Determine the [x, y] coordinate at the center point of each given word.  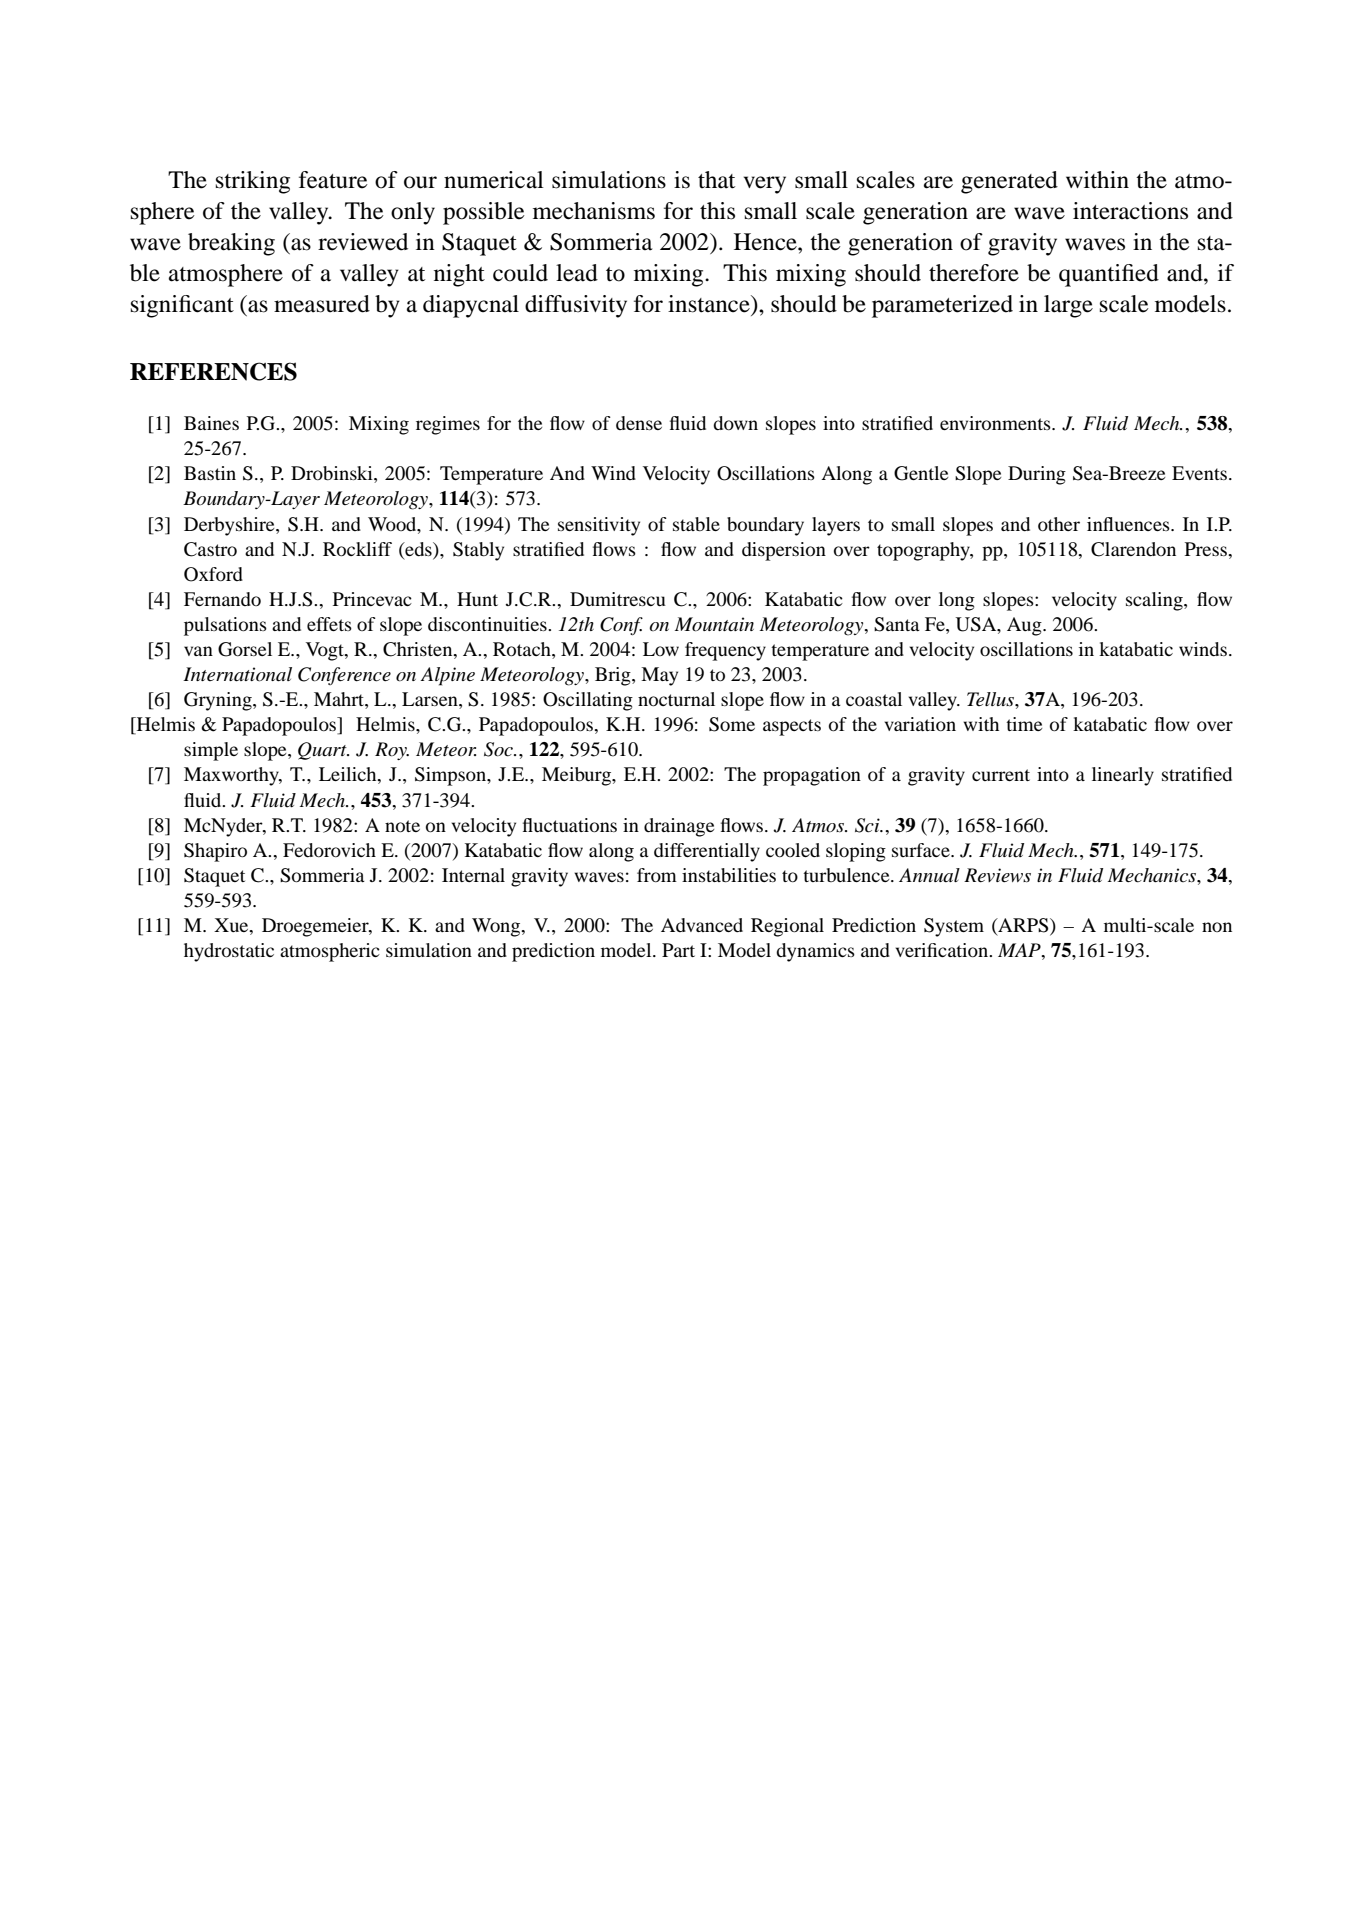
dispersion [784, 551]
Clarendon [1133, 549]
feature [333, 180]
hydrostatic [229, 952]
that [716, 180]
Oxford [213, 574]
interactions [1130, 211]
